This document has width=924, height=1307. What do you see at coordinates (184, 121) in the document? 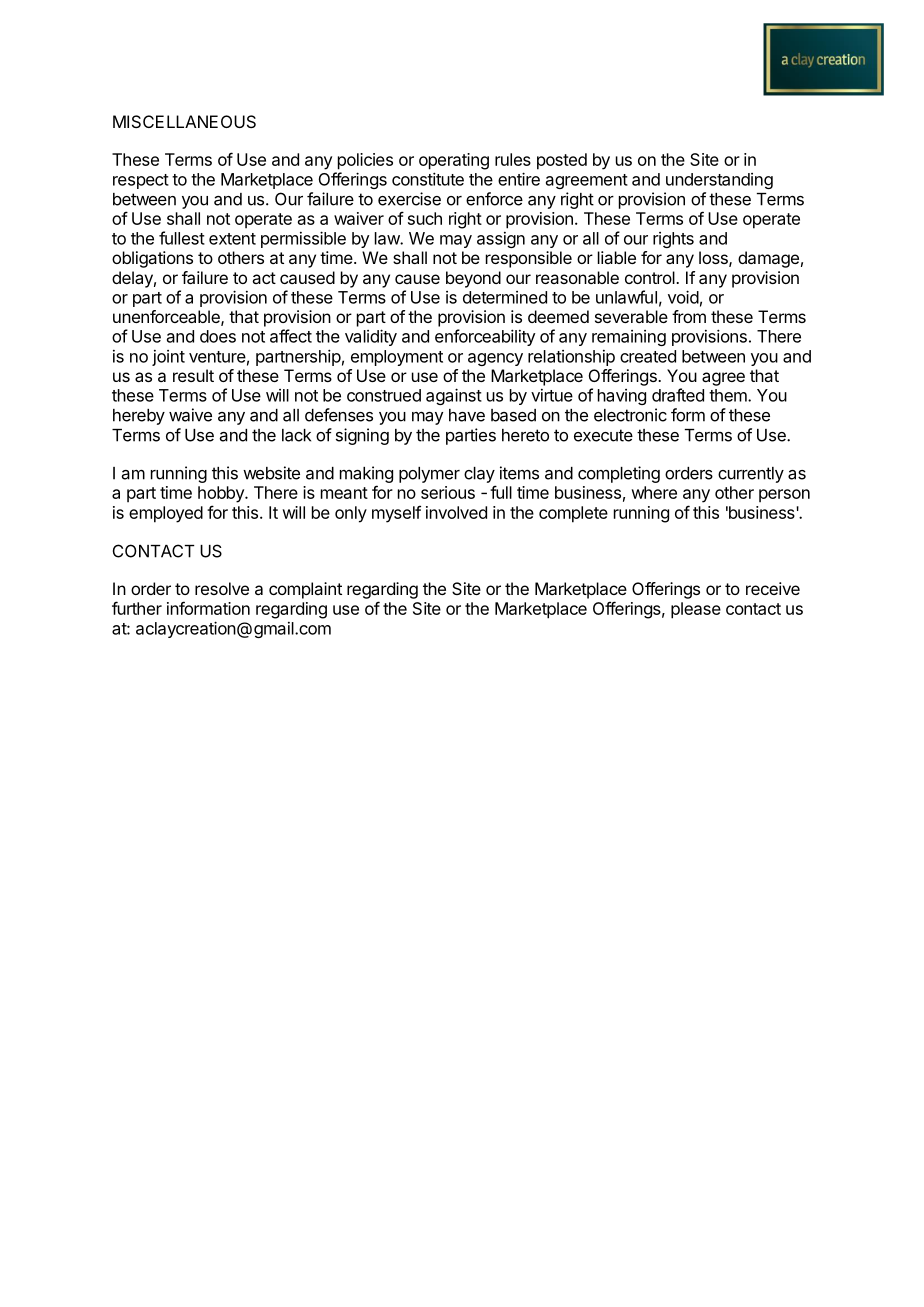
I see `MISCELLANEOUS` at bounding box center [184, 121].
